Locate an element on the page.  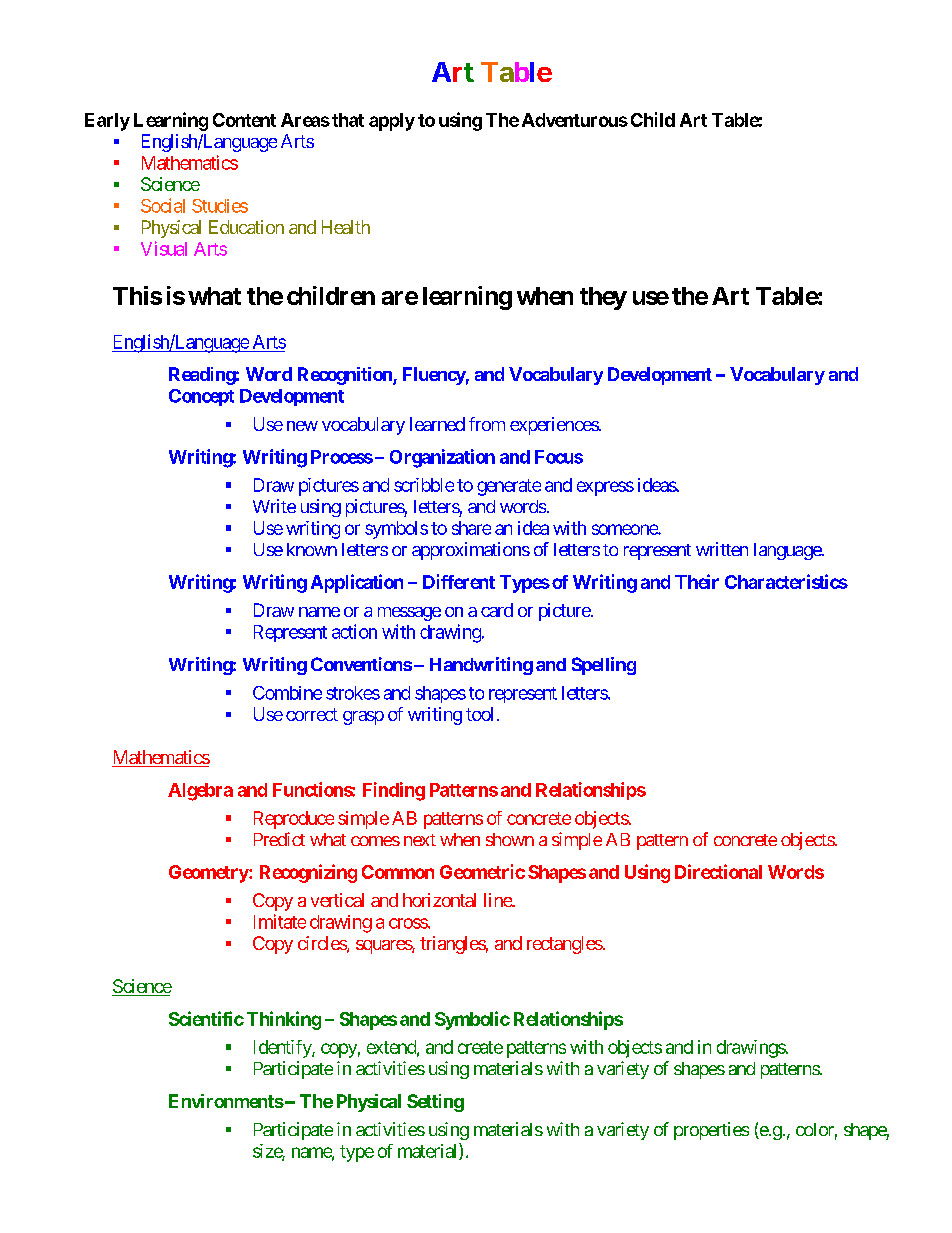
Directional is located at coordinates (718, 871).
